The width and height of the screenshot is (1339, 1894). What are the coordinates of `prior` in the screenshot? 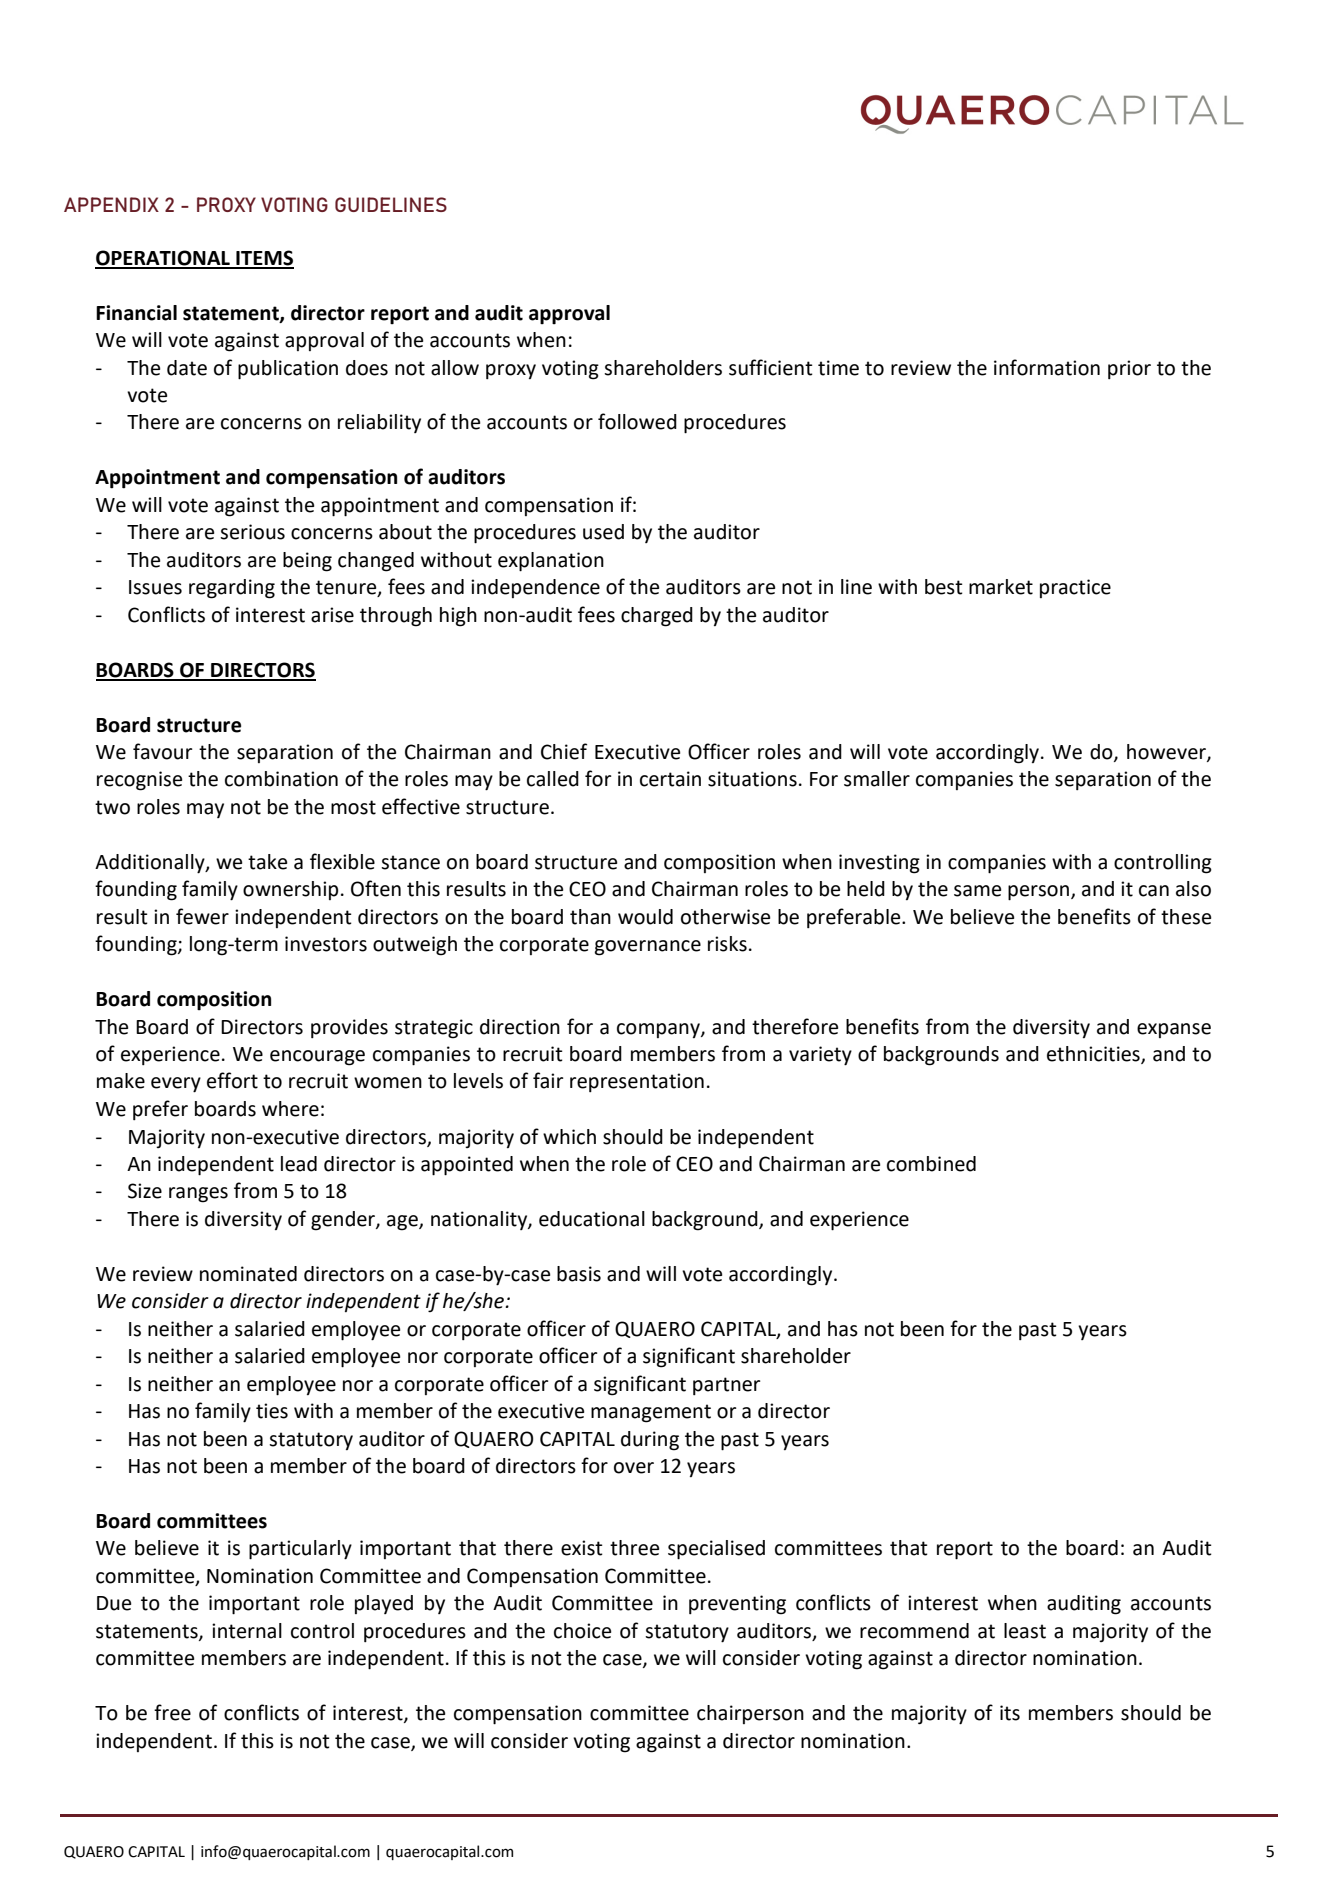 It's located at (1129, 369).
